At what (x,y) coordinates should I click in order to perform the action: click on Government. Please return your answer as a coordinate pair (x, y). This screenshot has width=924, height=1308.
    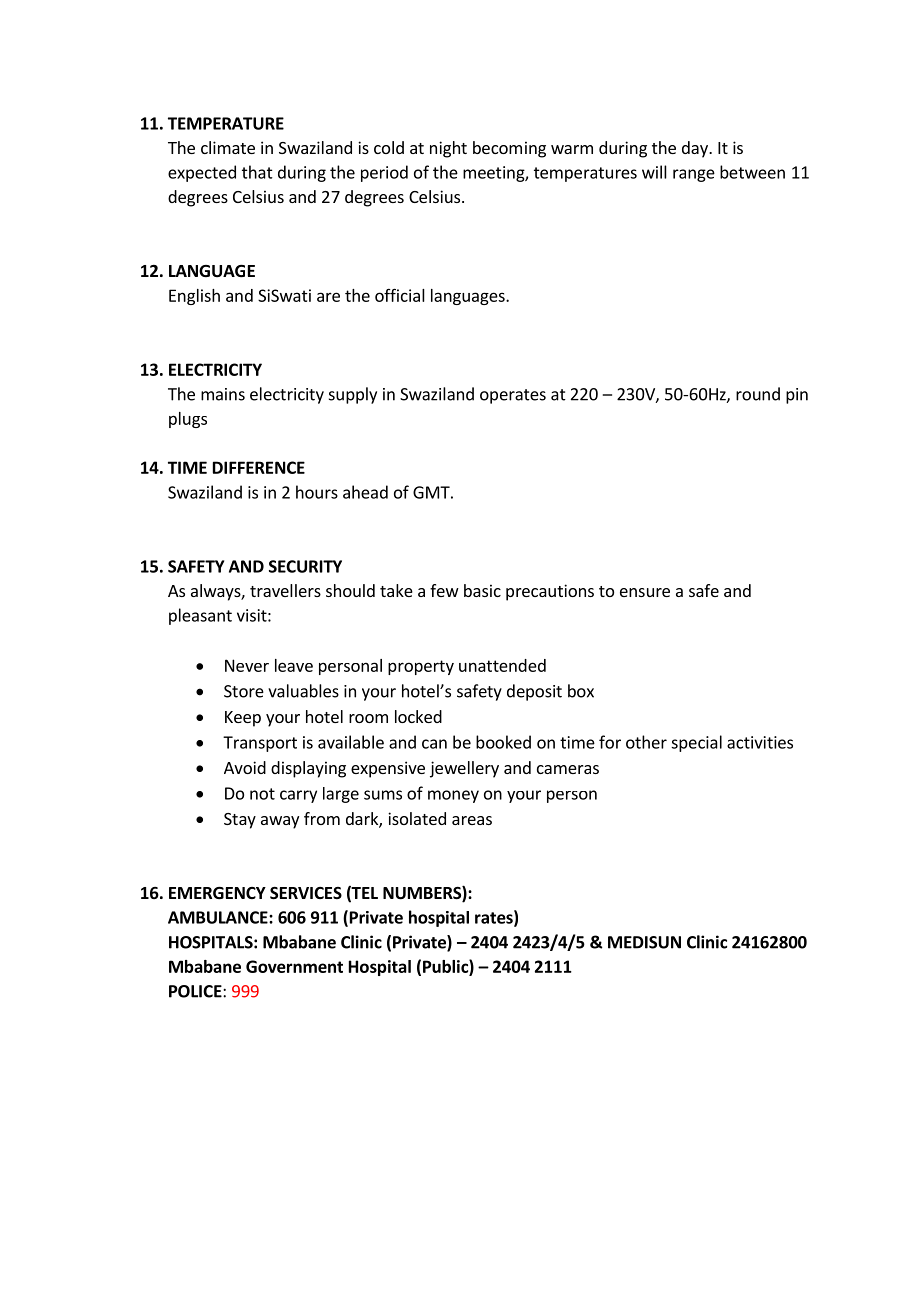
    Looking at the image, I should click on (294, 966).
